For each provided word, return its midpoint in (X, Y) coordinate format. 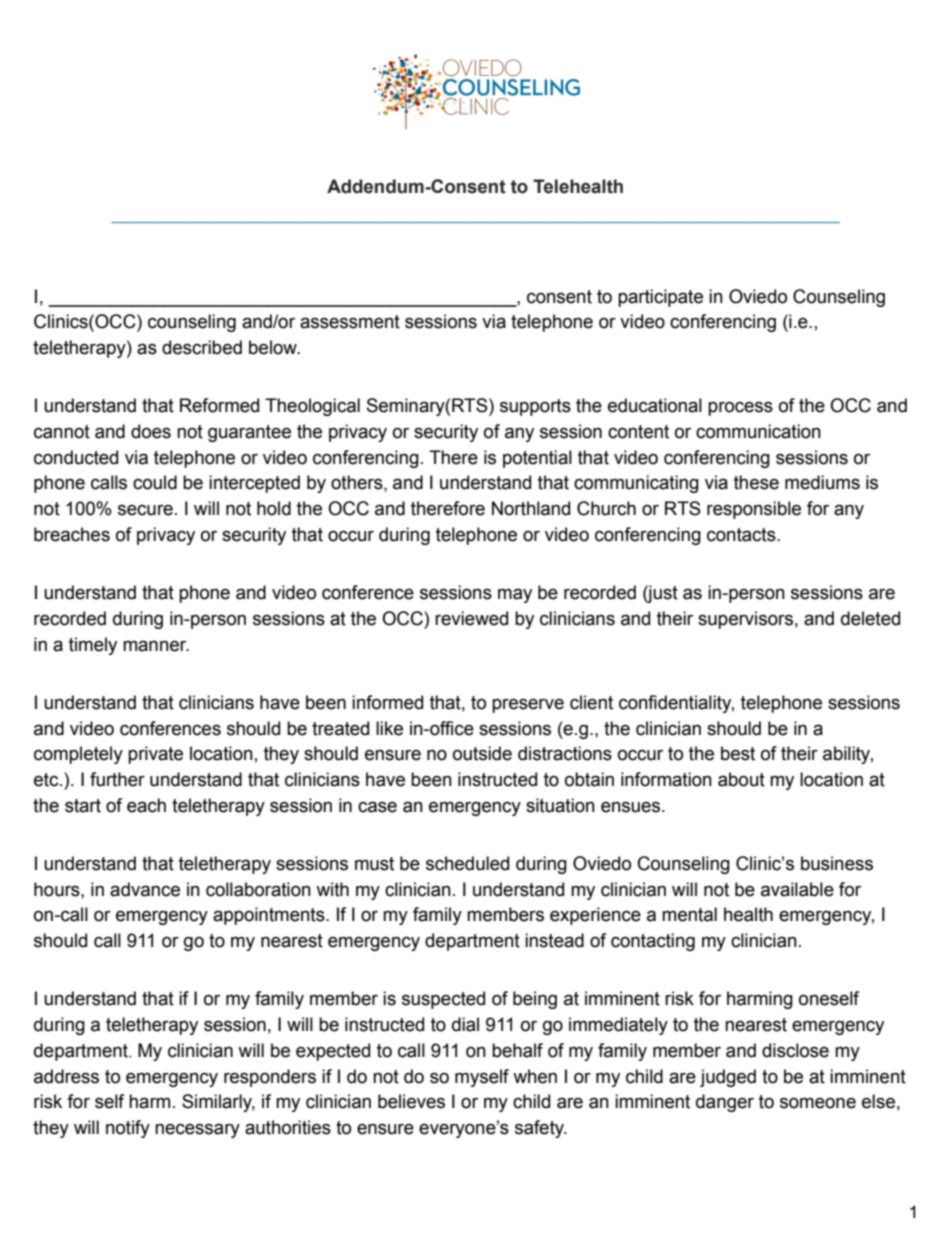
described (202, 347)
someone (818, 1103)
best (738, 753)
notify (128, 1129)
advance (145, 889)
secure (145, 510)
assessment (350, 322)
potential (537, 459)
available (797, 889)
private (155, 755)
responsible (754, 510)
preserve (528, 705)
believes (411, 1101)
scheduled (467, 863)
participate (660, 298)
